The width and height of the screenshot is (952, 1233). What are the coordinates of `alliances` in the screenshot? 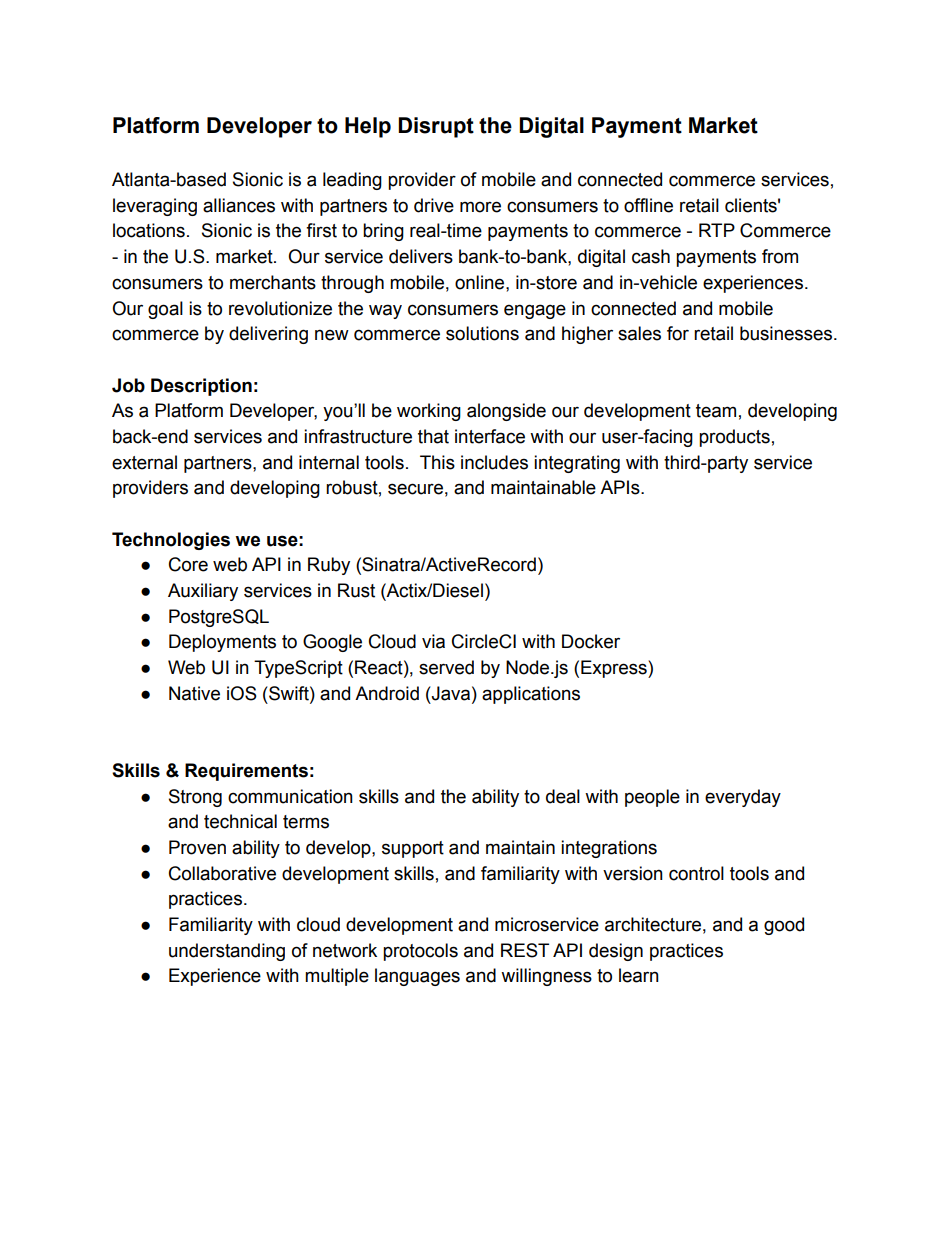 It's located at (239, 205).
